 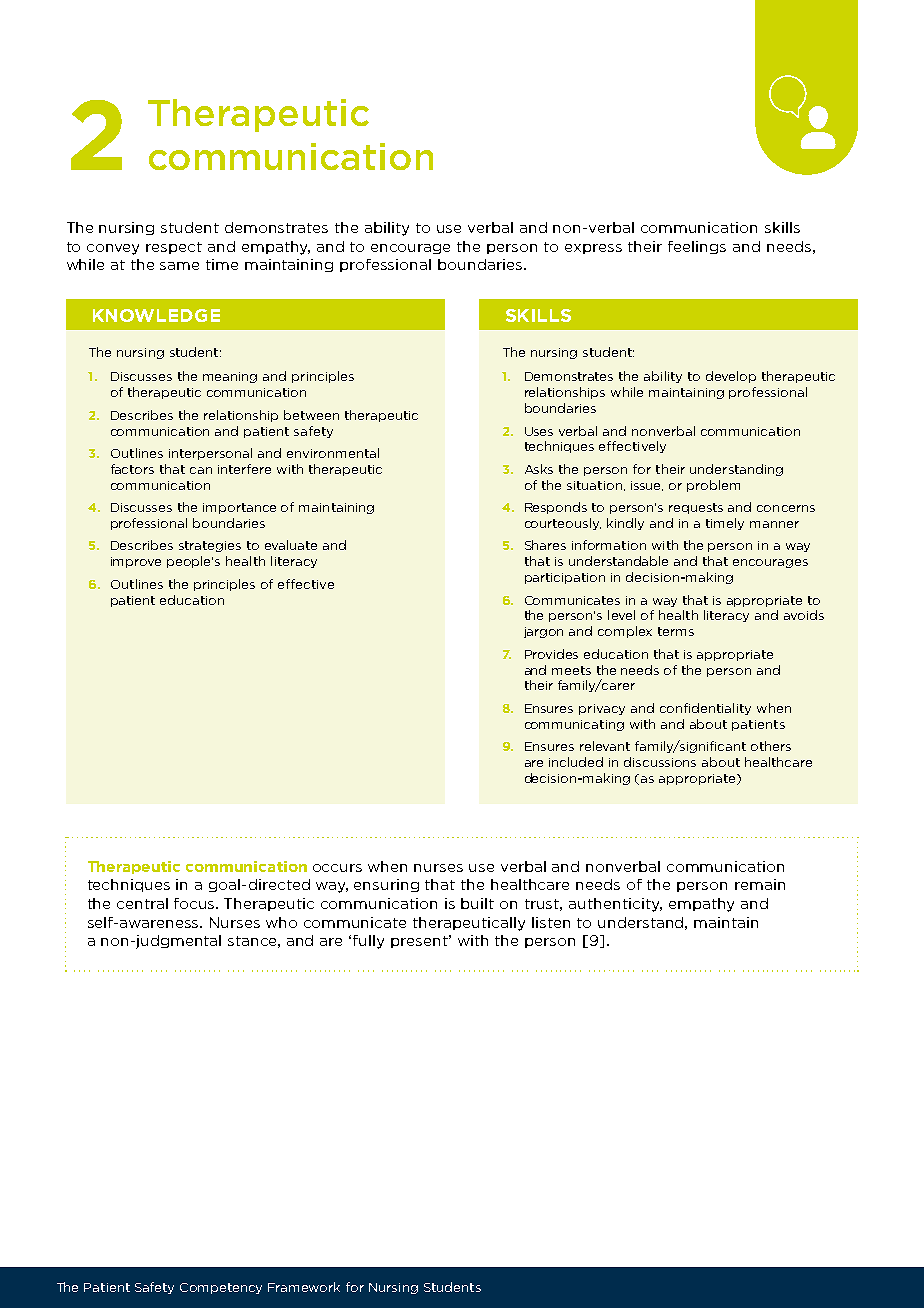 What do you see at coordinates (477, 903) in the screenshot?
I see `built` at bounding box center [477, 903].
